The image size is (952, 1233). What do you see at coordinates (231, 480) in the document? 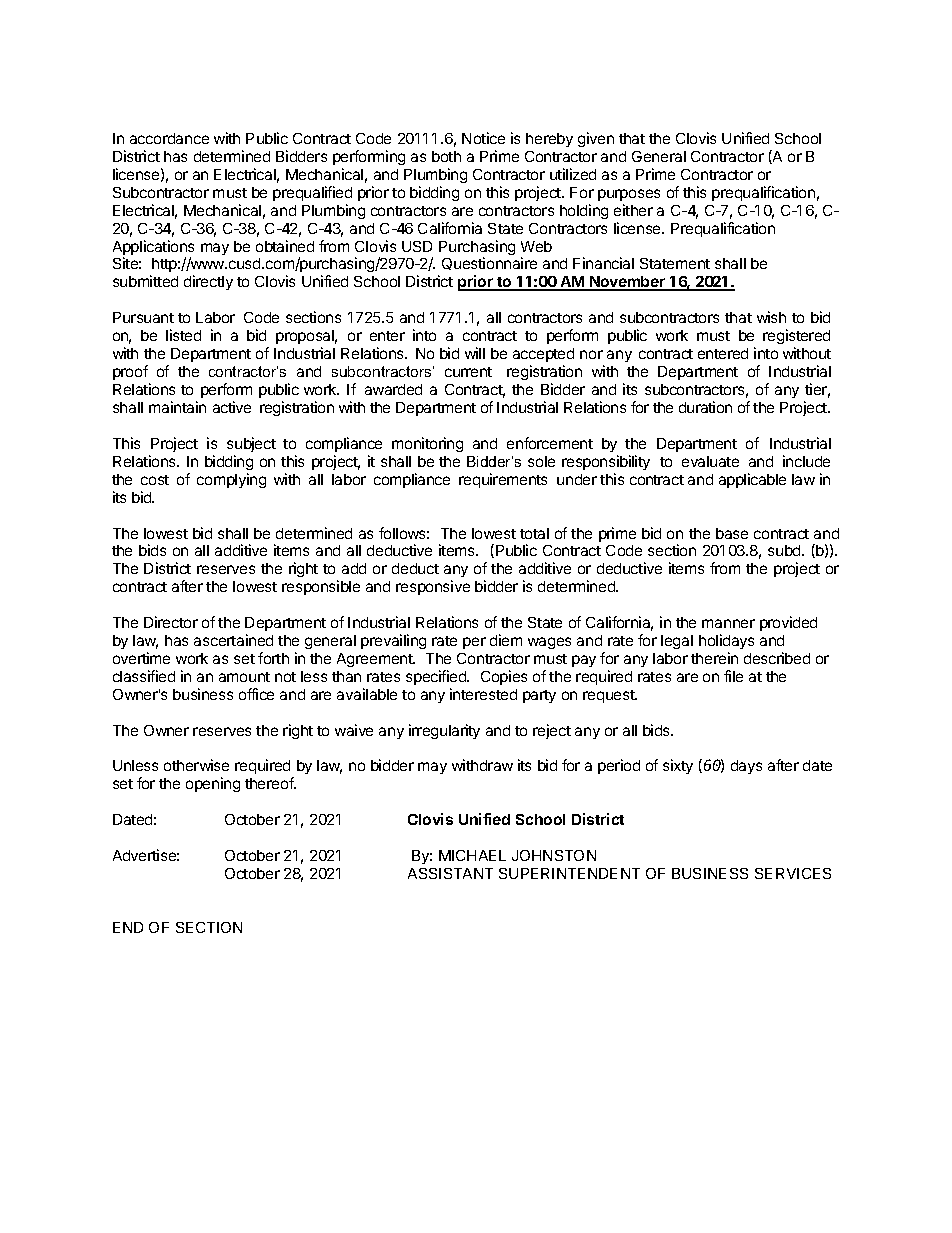
I see `complying` at bounding box center [231, 480].
